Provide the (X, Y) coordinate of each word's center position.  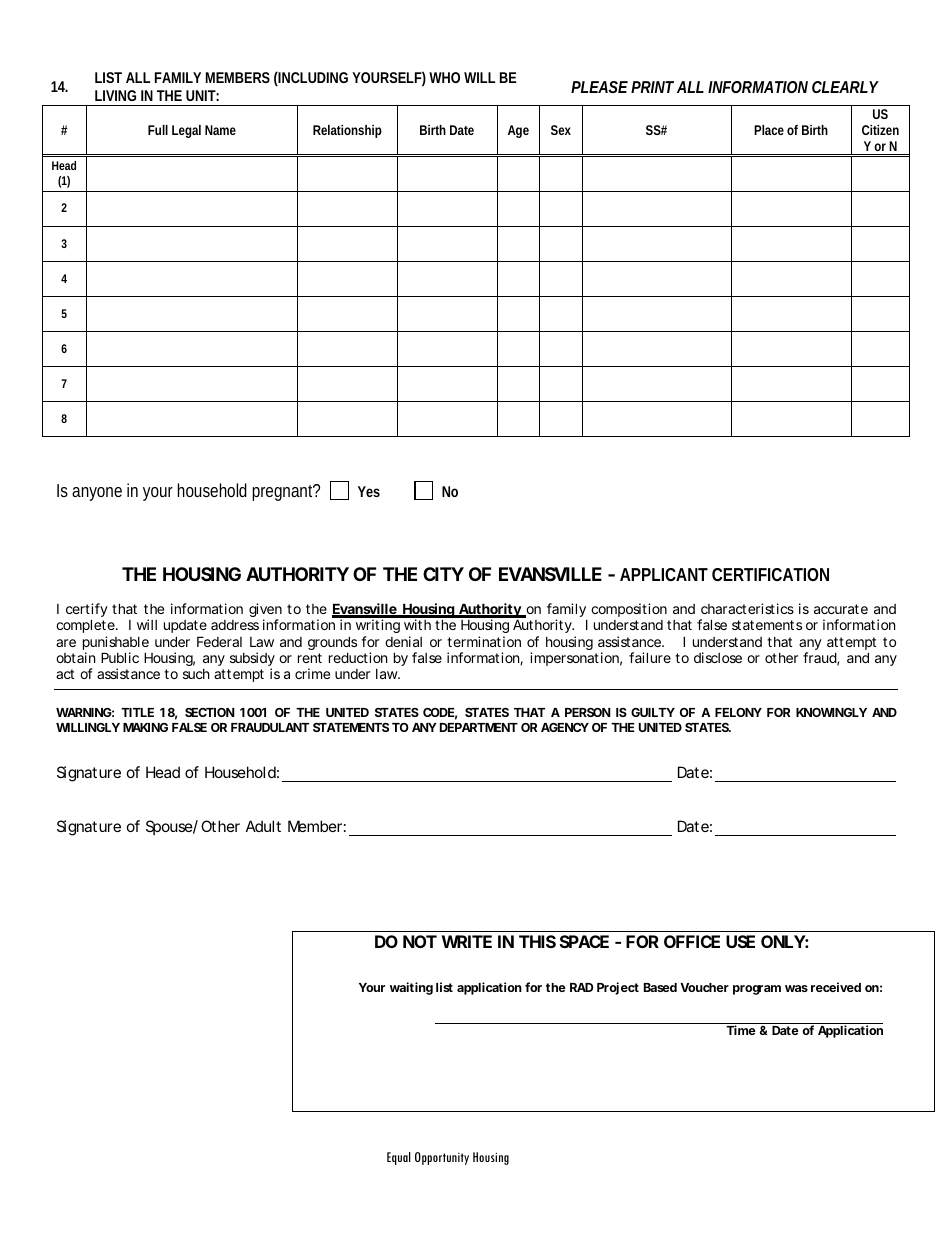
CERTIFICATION (770, 574)
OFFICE (692, 941)
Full (158, 130)
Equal (399, 1158)
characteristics (747, 608)
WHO (444, 77)
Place (769, 130)
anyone (97, 494)
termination (484, 641)
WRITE (467, 941)
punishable (116, 644)
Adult (263, 826)
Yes (369, 491)
